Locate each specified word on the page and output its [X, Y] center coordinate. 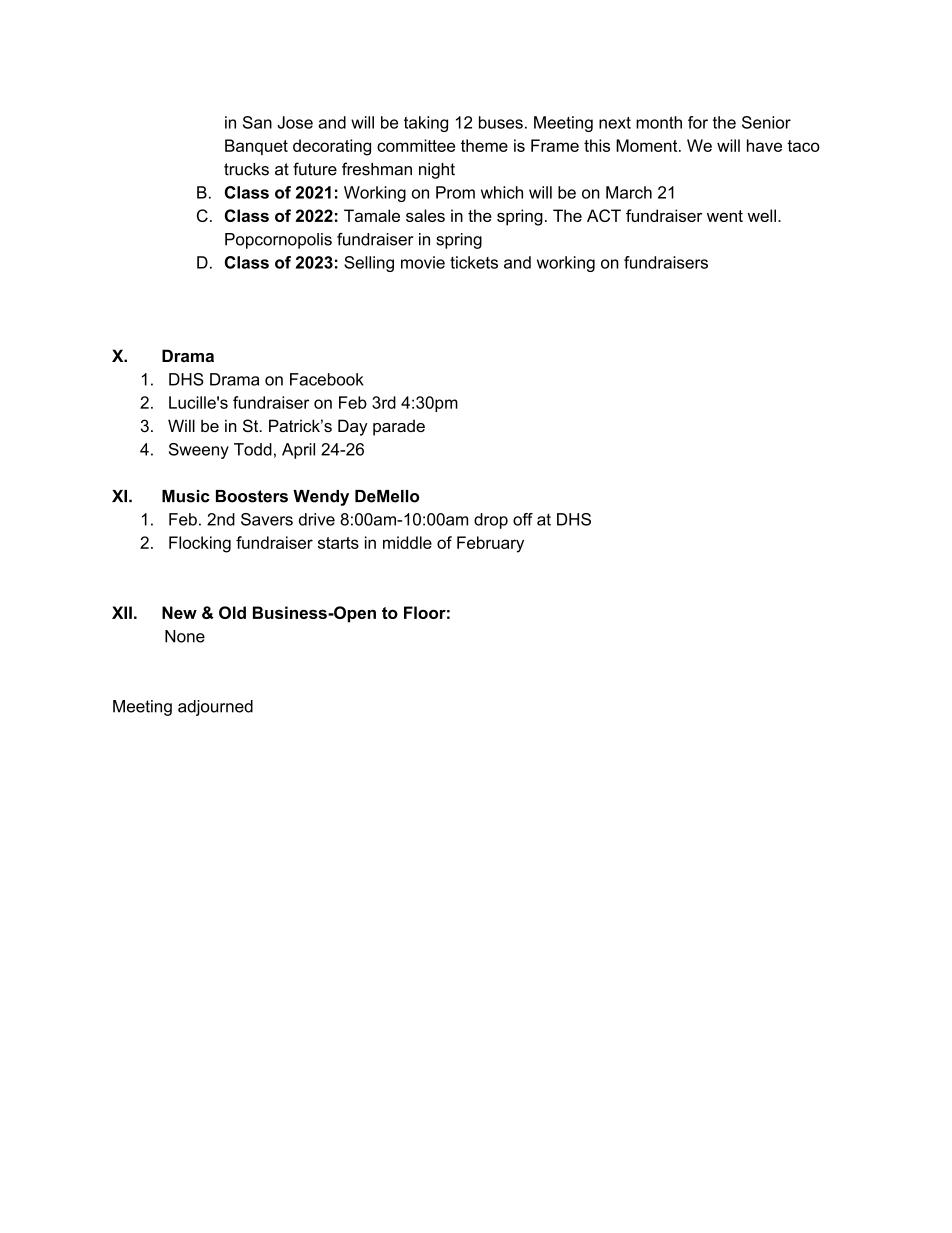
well [762, 215]
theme [484, 145]
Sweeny [199, 451]
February [490, 544]
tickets [474, 262]
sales [425, 215]
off [523, 519]
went [725, 216]
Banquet [256, 147]
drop [491, 521]
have [764, 145]
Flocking [200, 544]
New [179, 612]
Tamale [372, 215]
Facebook [327, 379]
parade [399, 427]
